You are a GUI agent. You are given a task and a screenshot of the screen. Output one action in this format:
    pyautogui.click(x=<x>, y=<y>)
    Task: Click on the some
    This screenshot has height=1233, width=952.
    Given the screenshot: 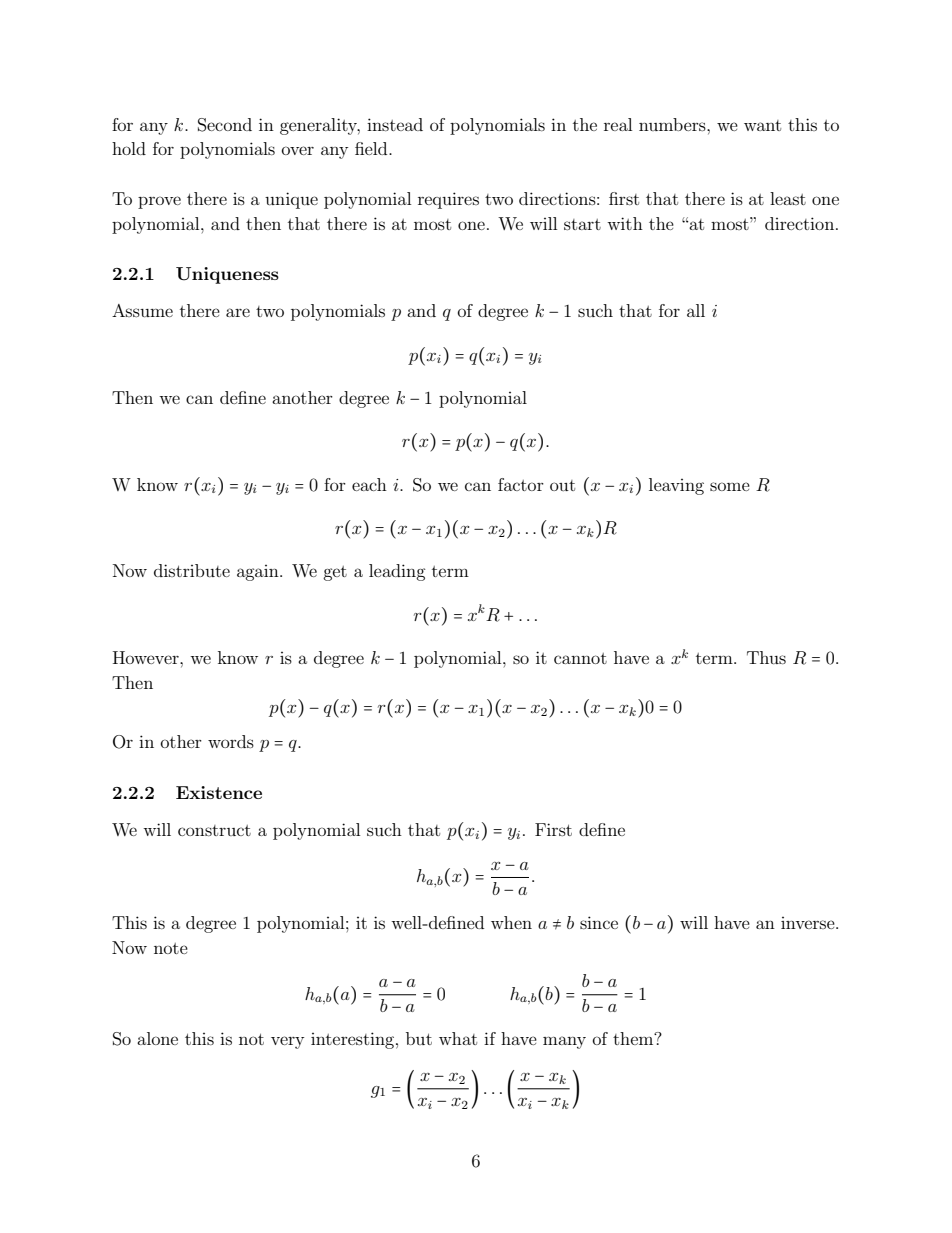 What is the action you would take?
    pyautogui.click(x=730, y=486)
